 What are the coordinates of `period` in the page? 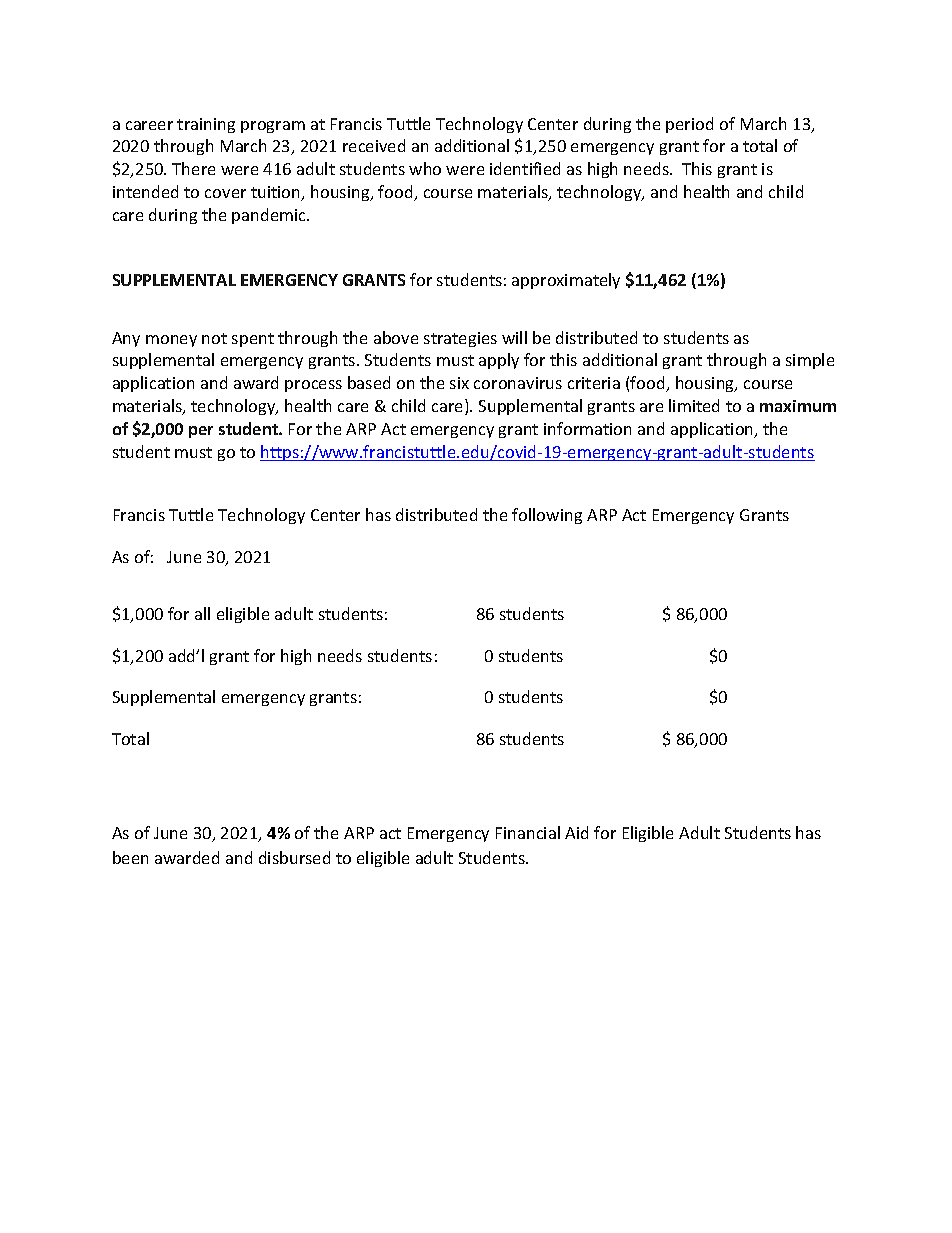 It's located at (689, 125).
